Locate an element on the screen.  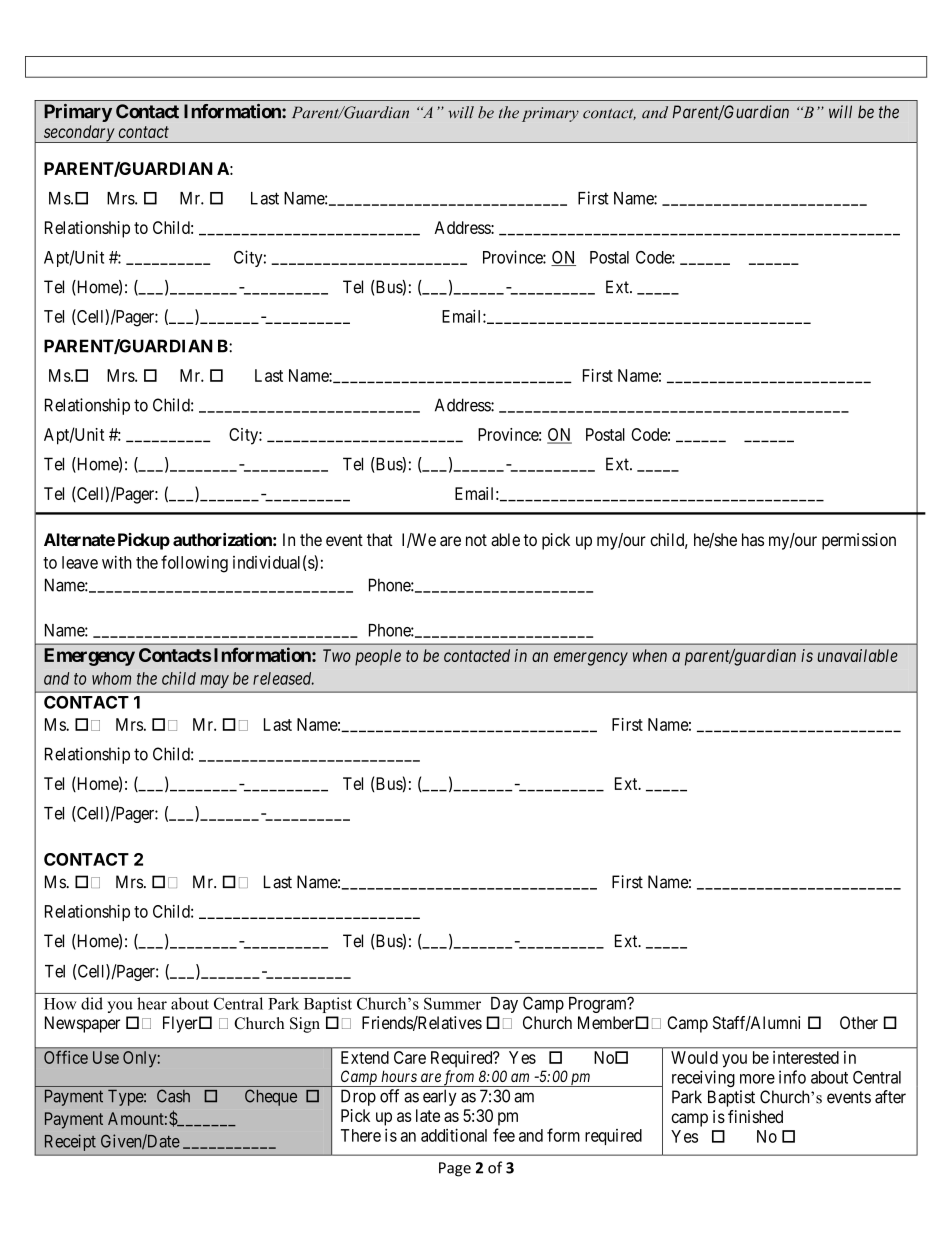
Cash is located at coordinates (173, 1096).
